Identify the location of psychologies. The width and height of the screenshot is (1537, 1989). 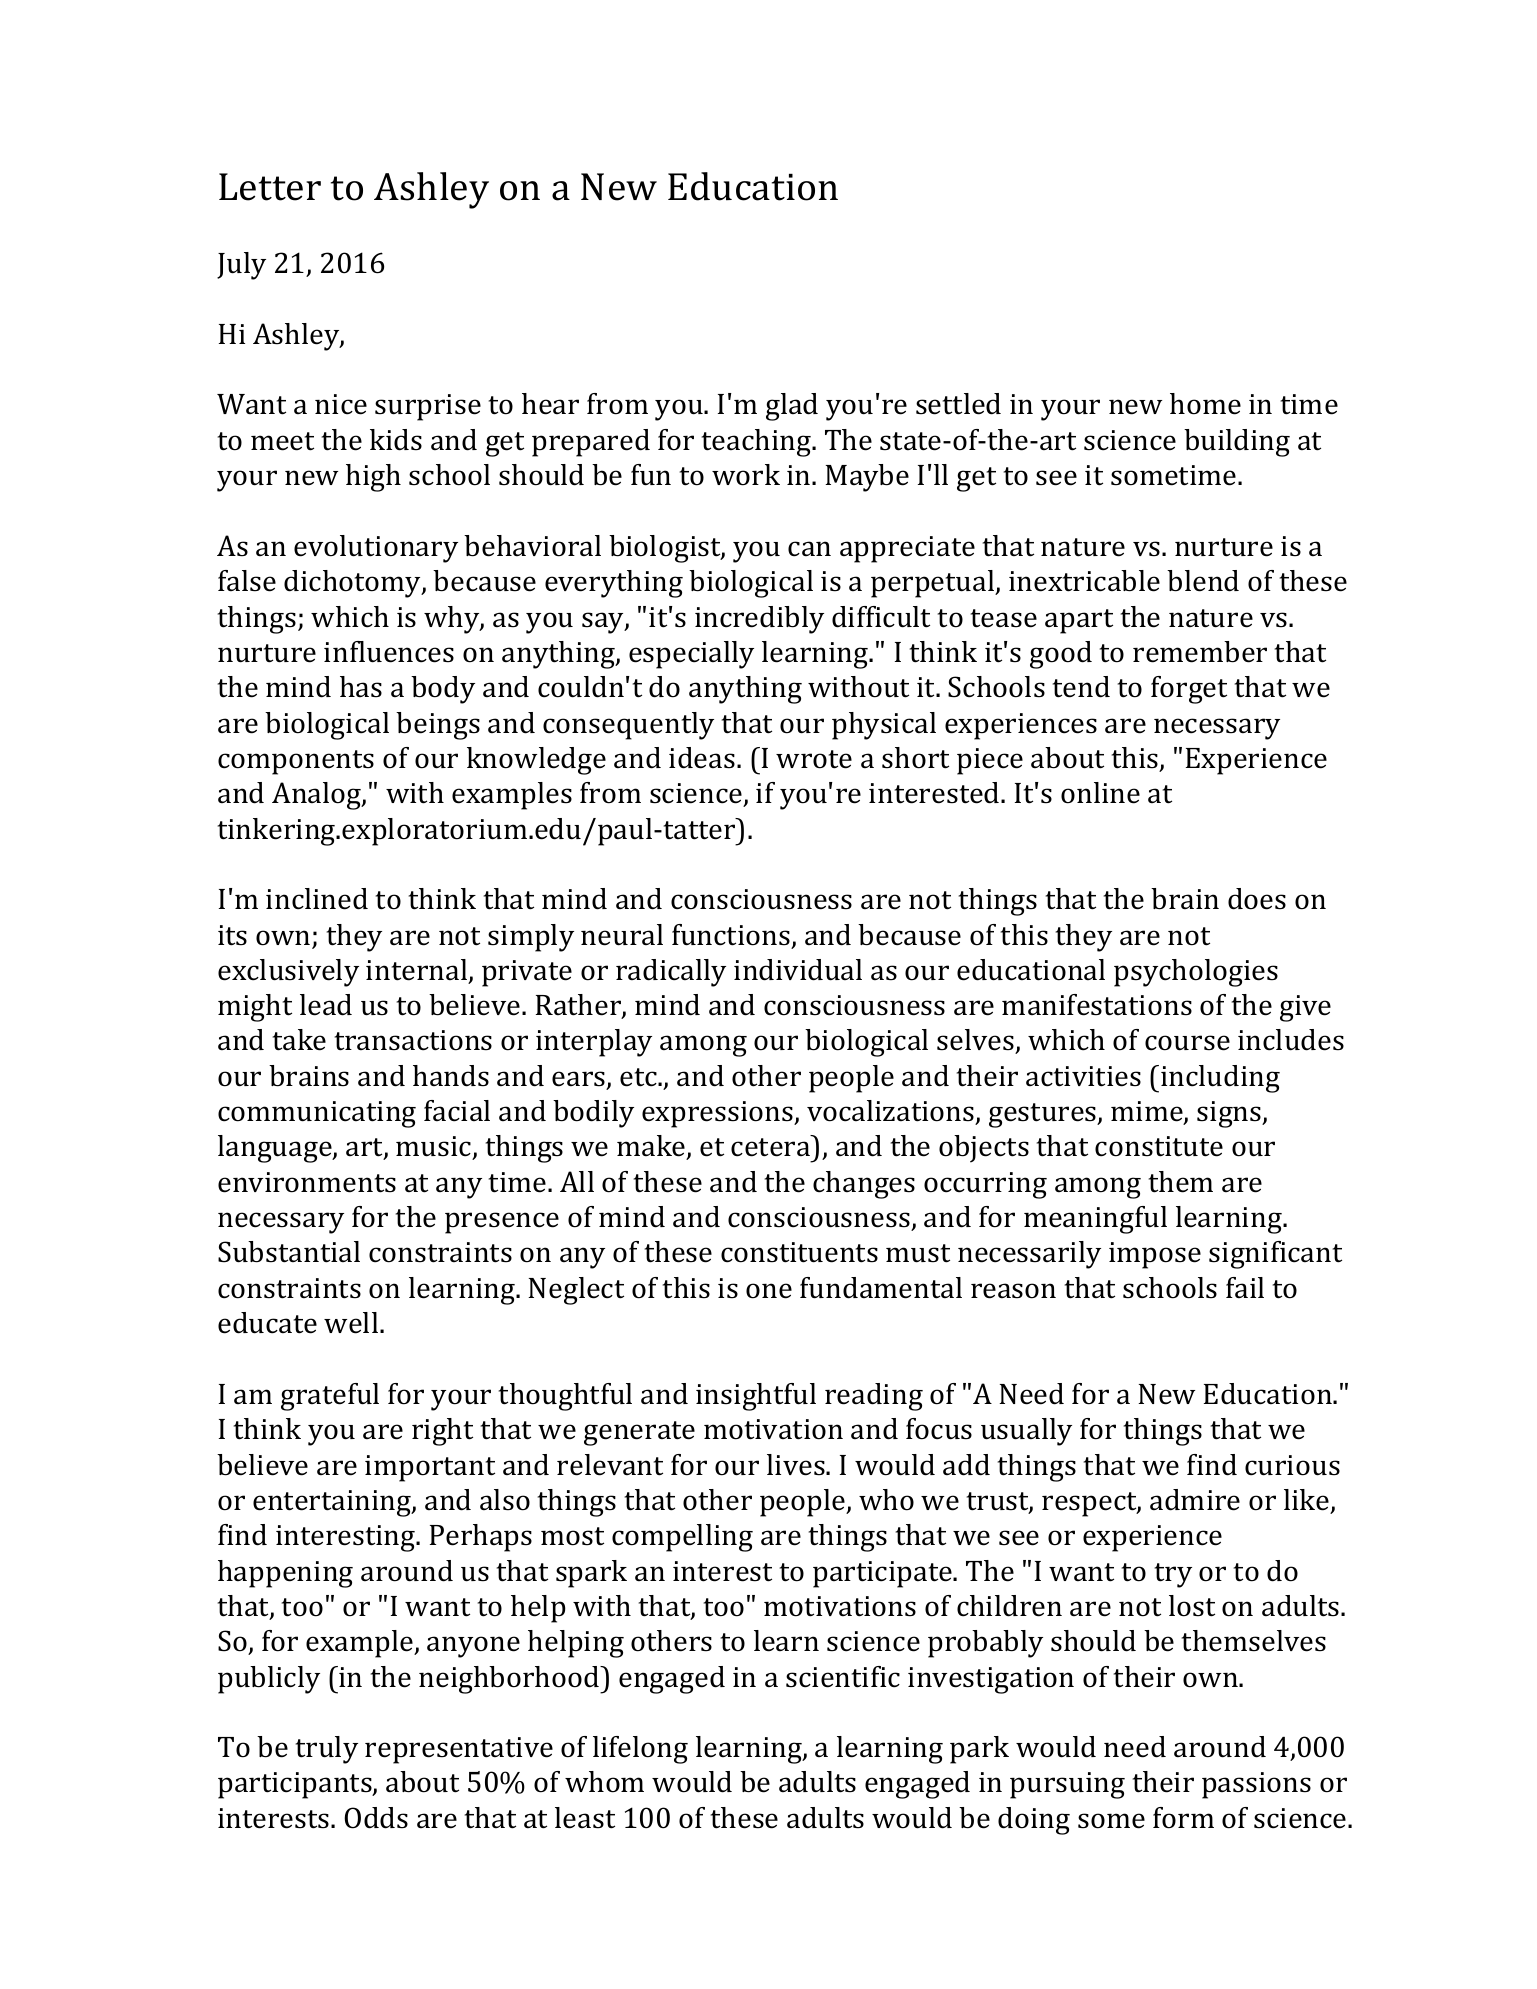
(1196, 973).
